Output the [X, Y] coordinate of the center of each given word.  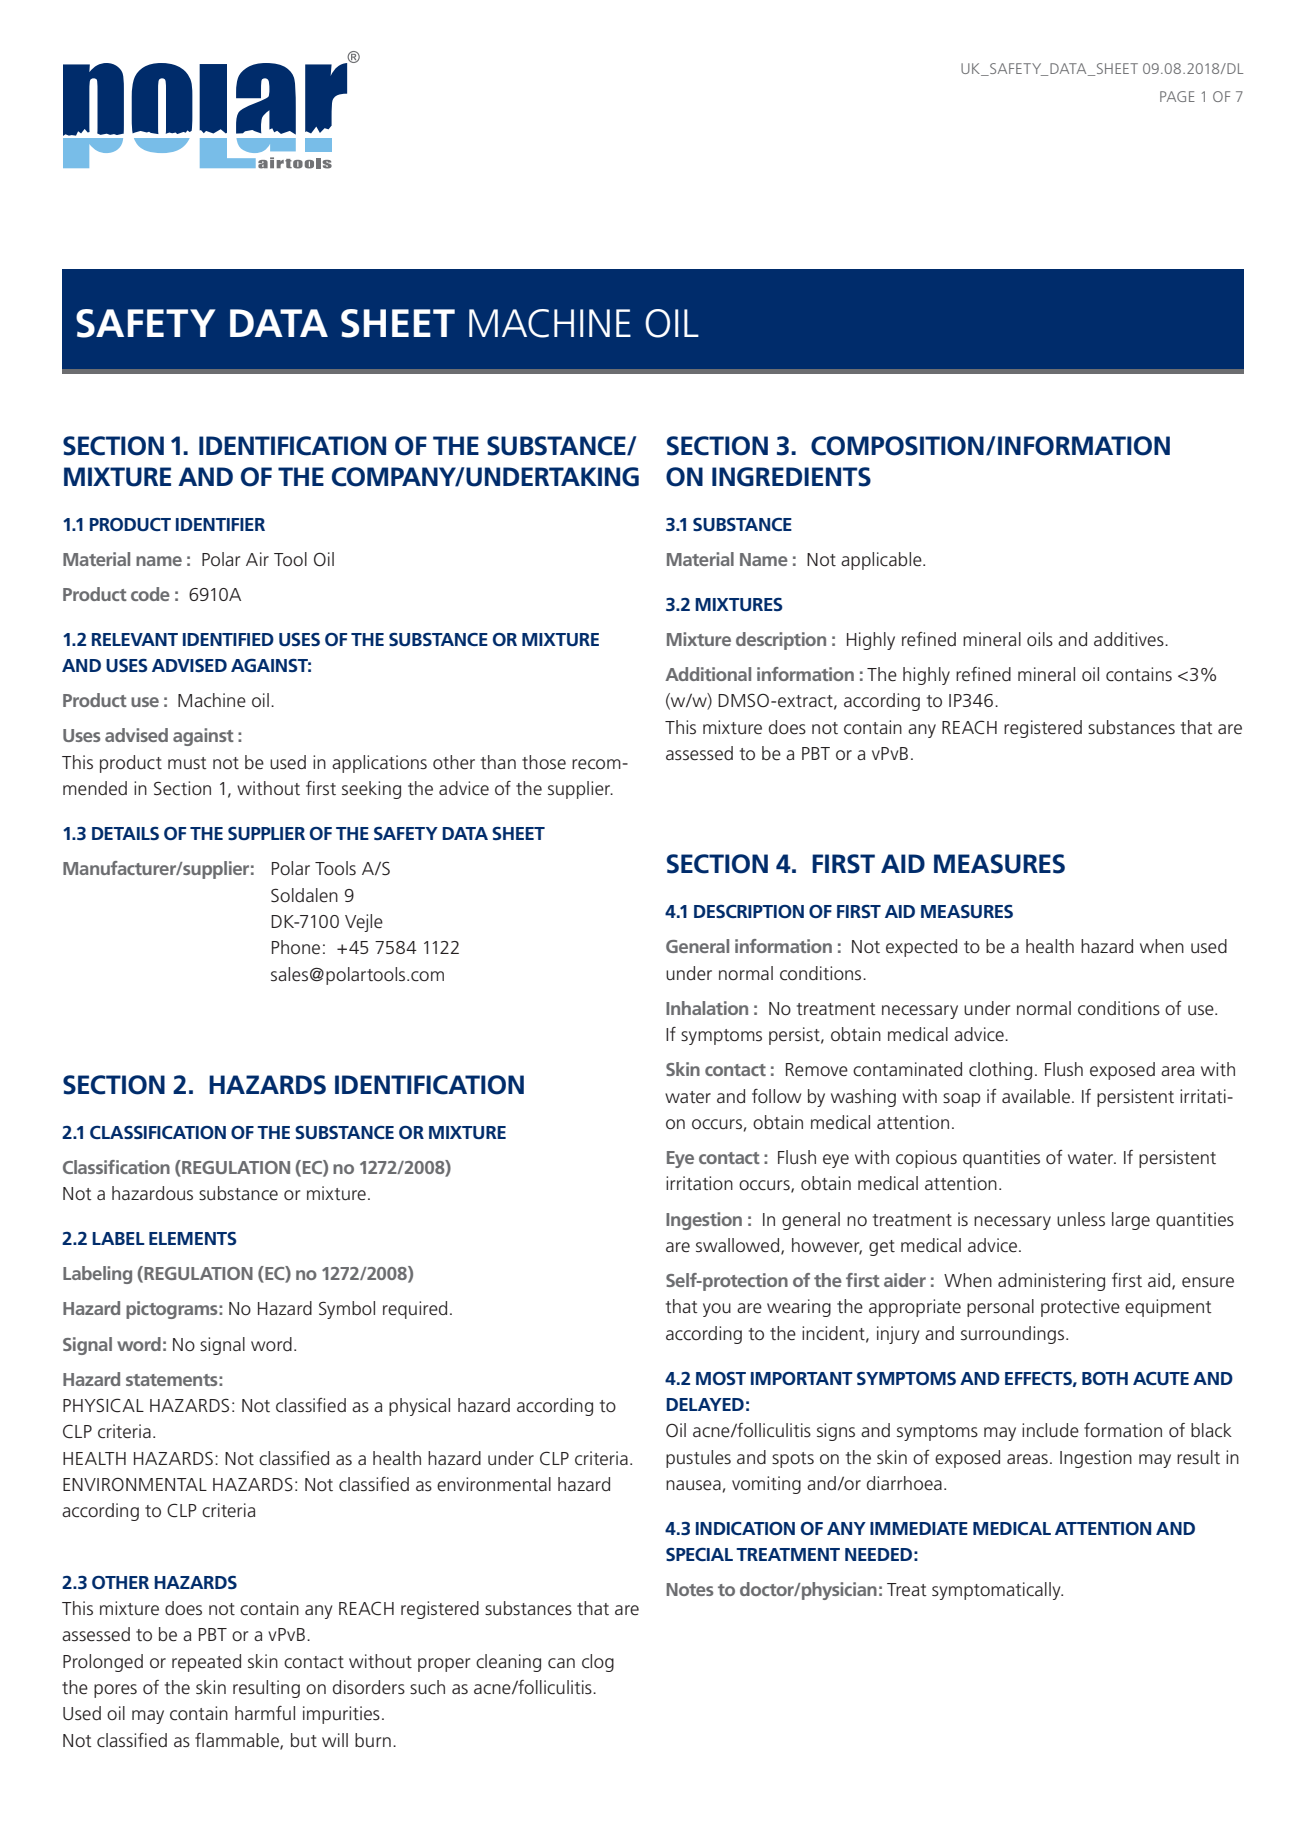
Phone [296, 947]
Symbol [347, 1310]
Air [257, 559]
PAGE [1177, 96]
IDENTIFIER [220, 524]
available [1036, 1096]
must [187, 763]
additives [1130, 639]
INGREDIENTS [791, 477]
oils [1040, 639]
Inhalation [707, 1008]
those [544, 762]
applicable [882, 561]
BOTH [1105, 1378]
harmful [265, 1713]
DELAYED [705, 1404]
